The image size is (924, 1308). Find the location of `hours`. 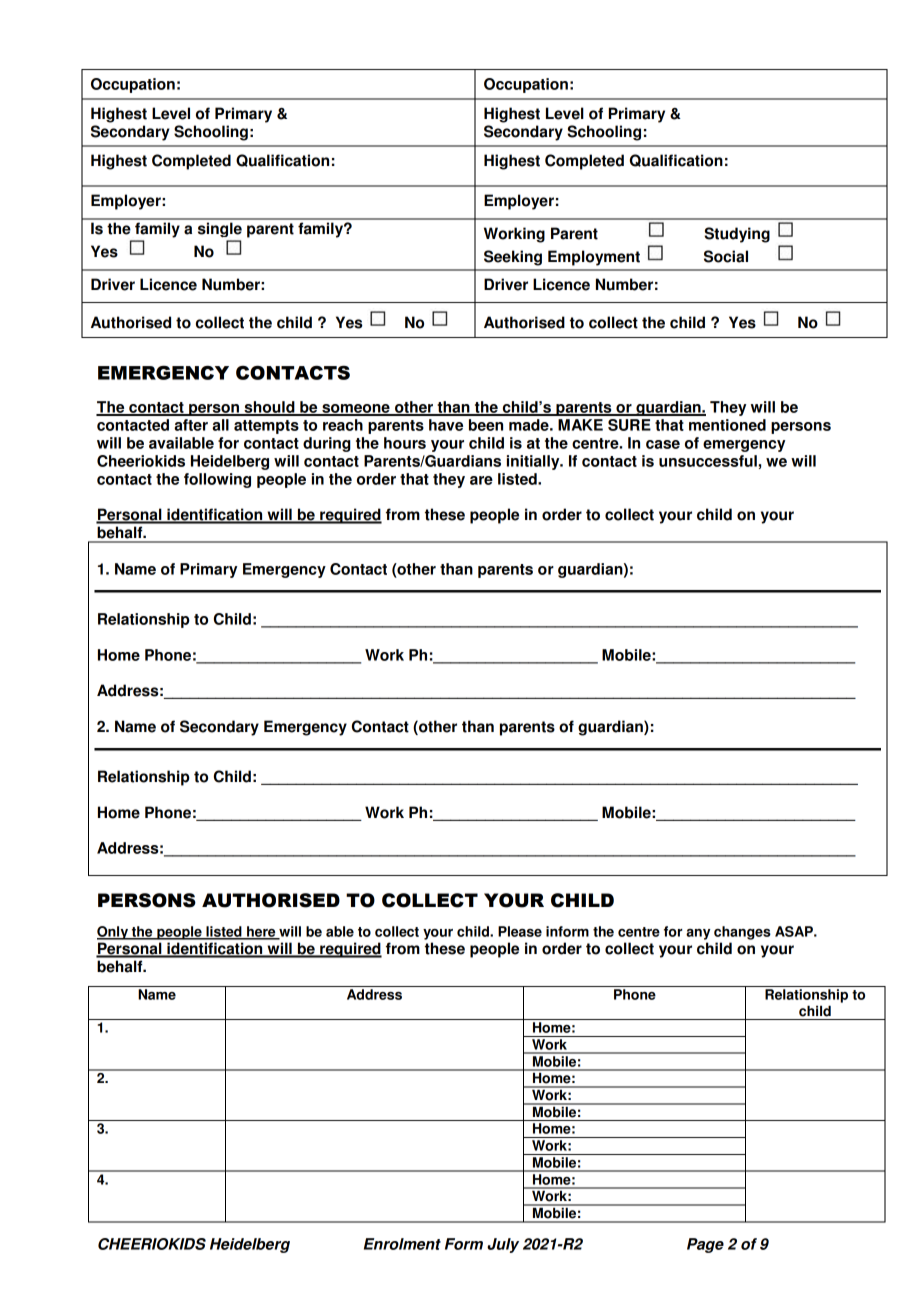

hours is located at coordinates (405, 443).
